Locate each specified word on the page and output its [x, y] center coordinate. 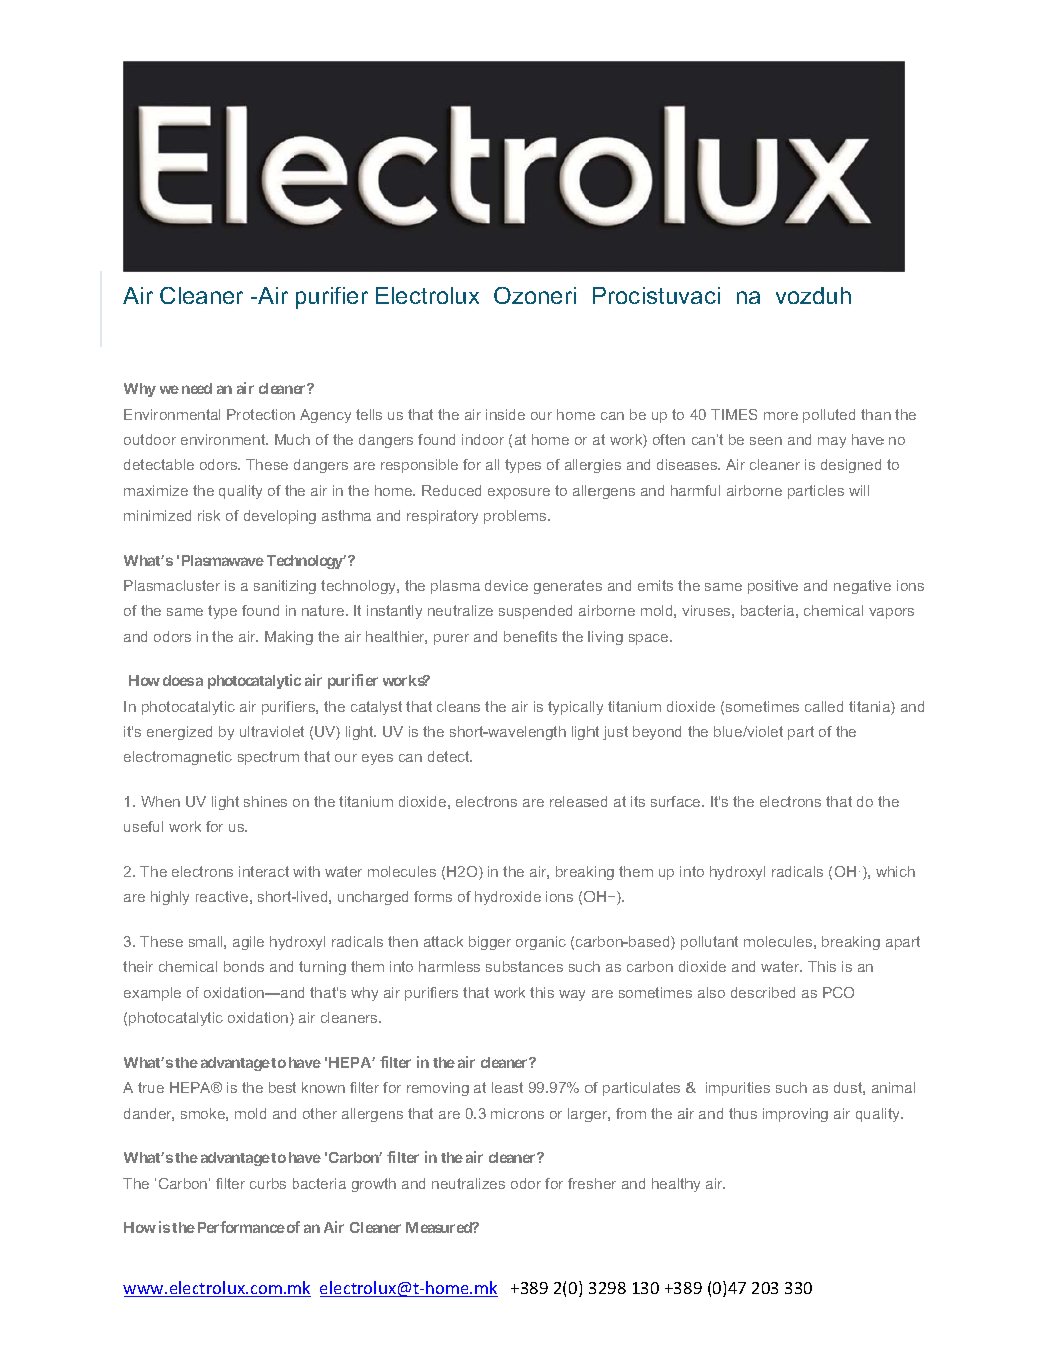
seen [766, 441]
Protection [261, 414]
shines [265, 801]
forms [433, 896]
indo [476, 439]
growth [374, 1185]
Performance [241, 1227]
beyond [657, 733]
